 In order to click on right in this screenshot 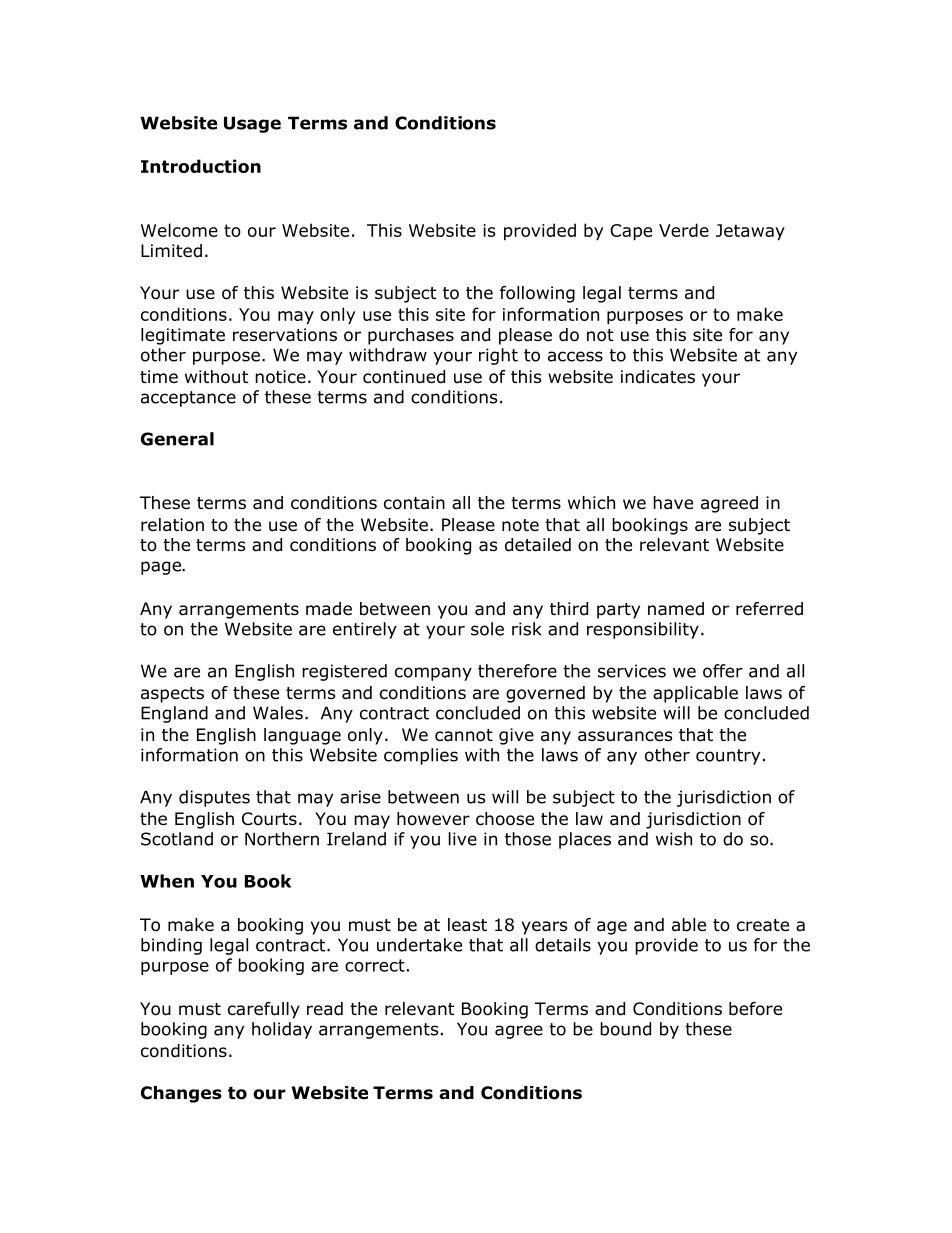, I will do `click(498, 356)`.
